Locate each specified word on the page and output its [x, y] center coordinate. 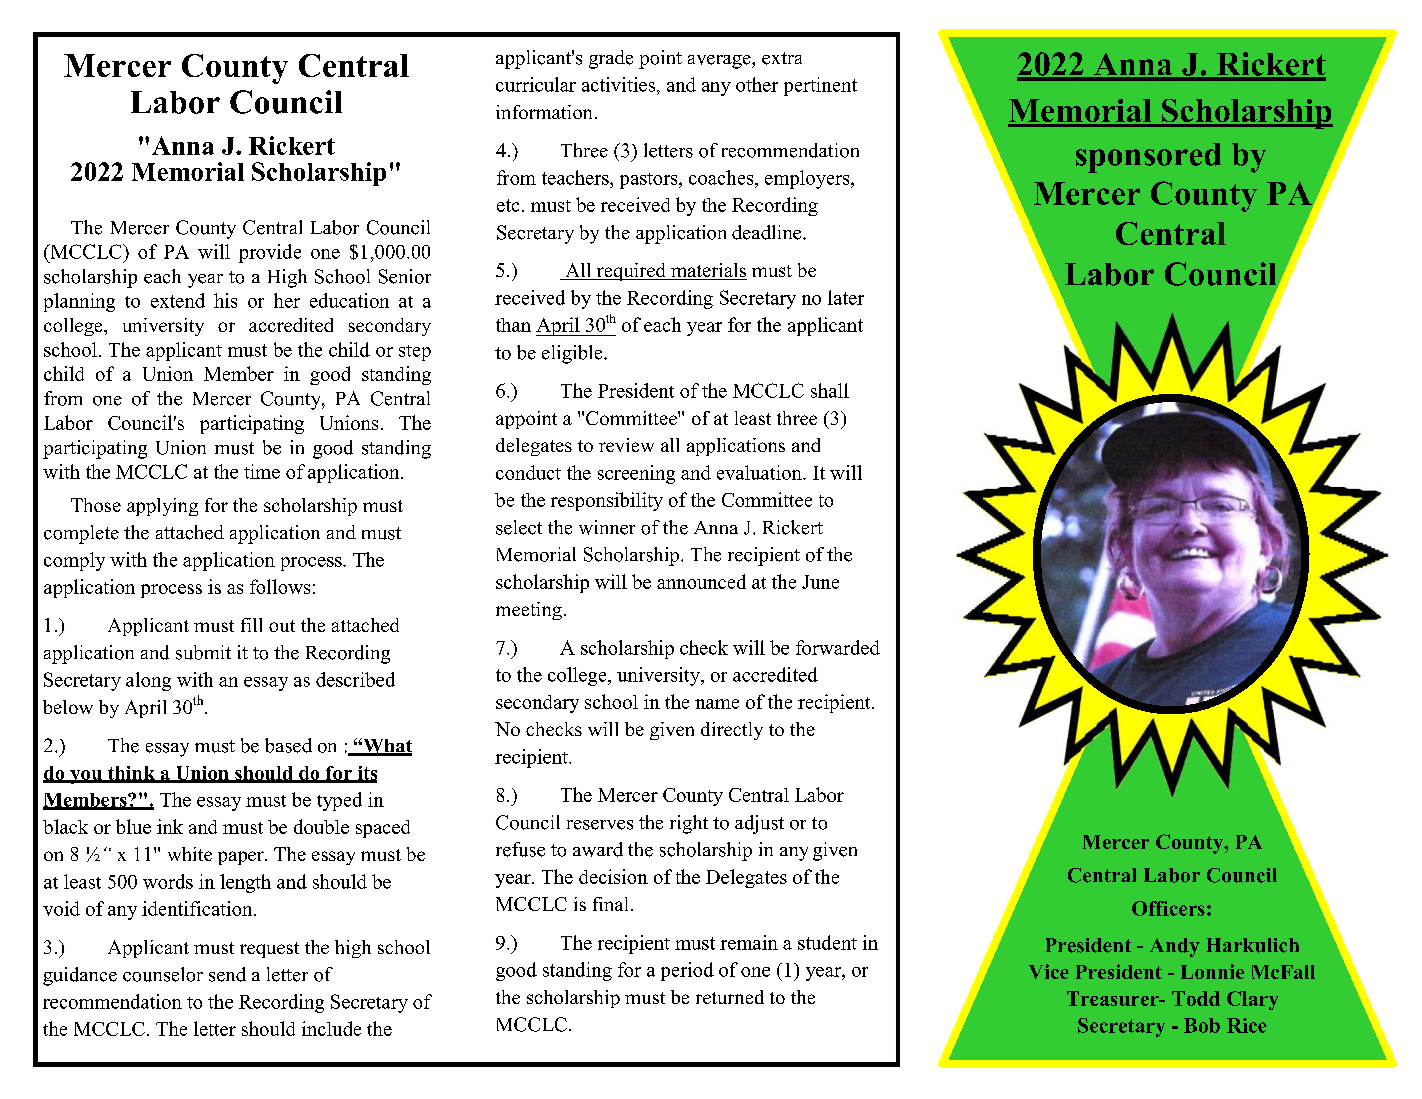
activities [618, 84]
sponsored [1148, 158]
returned [730, 997]
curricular [536, 84]
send [227, 974]
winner [607, 527]
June [820, 582]
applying [162, 507]
